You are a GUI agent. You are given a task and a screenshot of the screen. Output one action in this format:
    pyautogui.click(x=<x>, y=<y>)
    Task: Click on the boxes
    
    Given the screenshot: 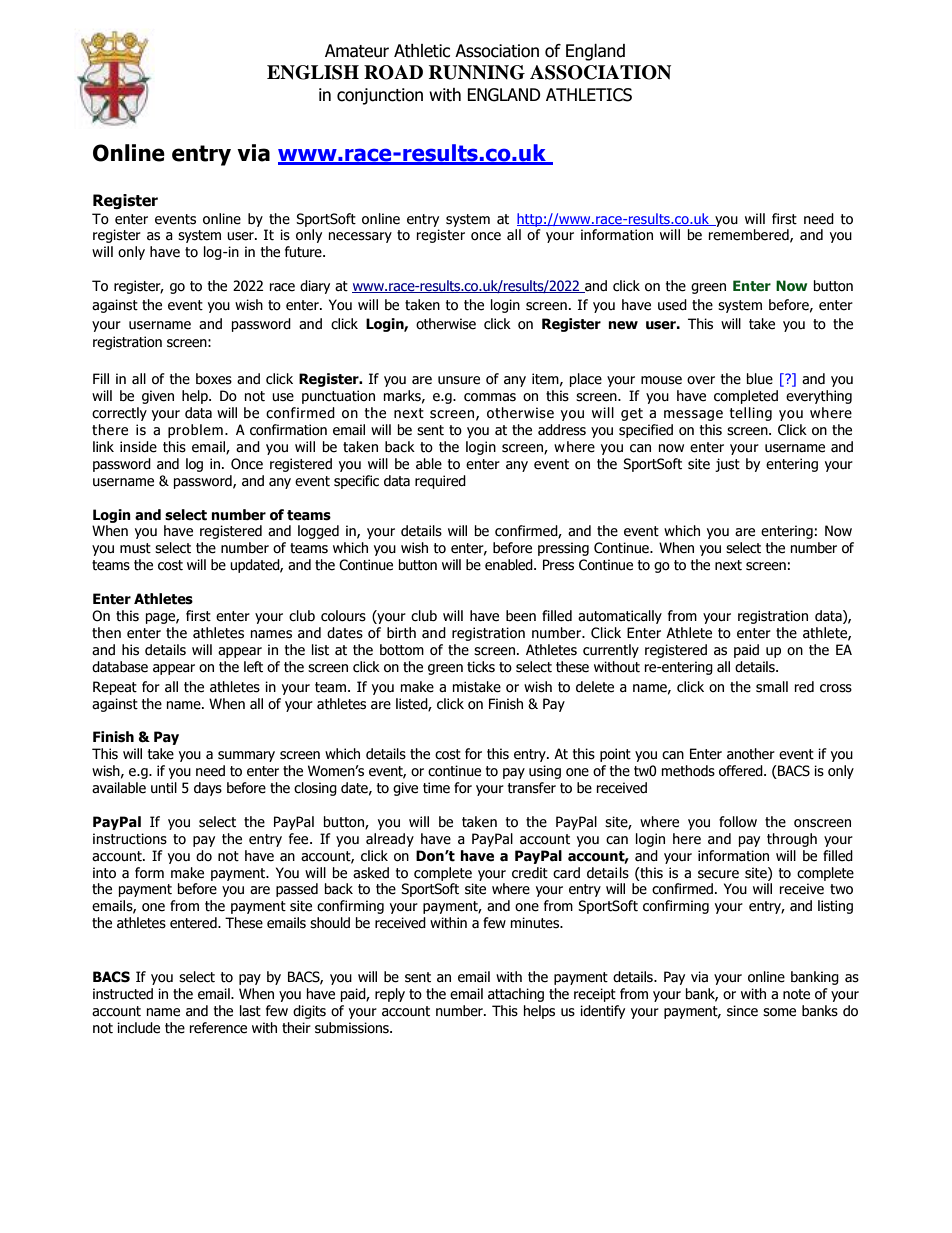 What is the action you would take?
    pyautogui.click(x=214, y=379)
